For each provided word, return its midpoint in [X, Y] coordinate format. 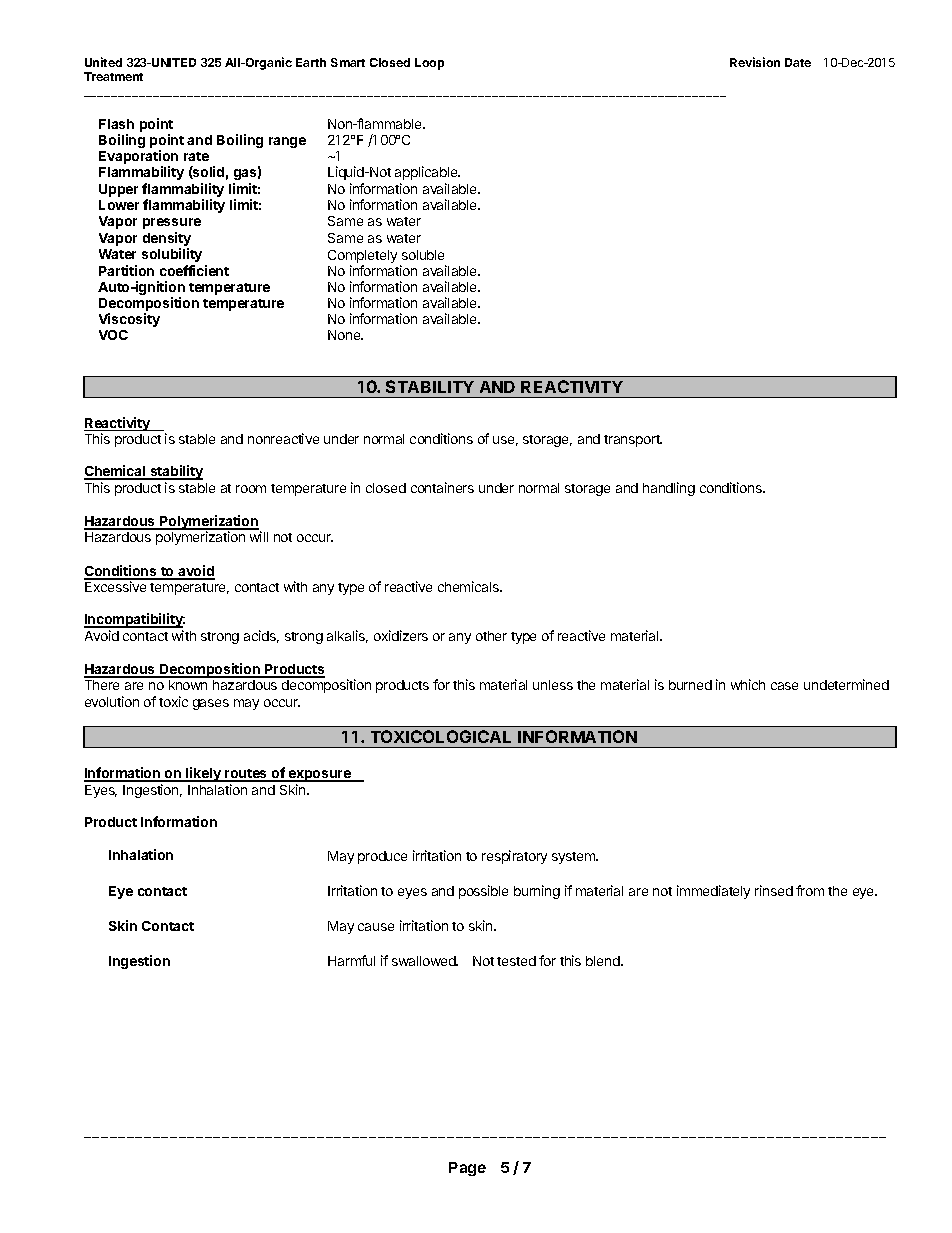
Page [467, 1169]
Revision [755, 62]
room [251, 489]
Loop [429, 64]
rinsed [774, 890]
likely [203, 774]
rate [196, 156]
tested [516, 961]
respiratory [514, 857]
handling [669, 489]
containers [442, 487]
